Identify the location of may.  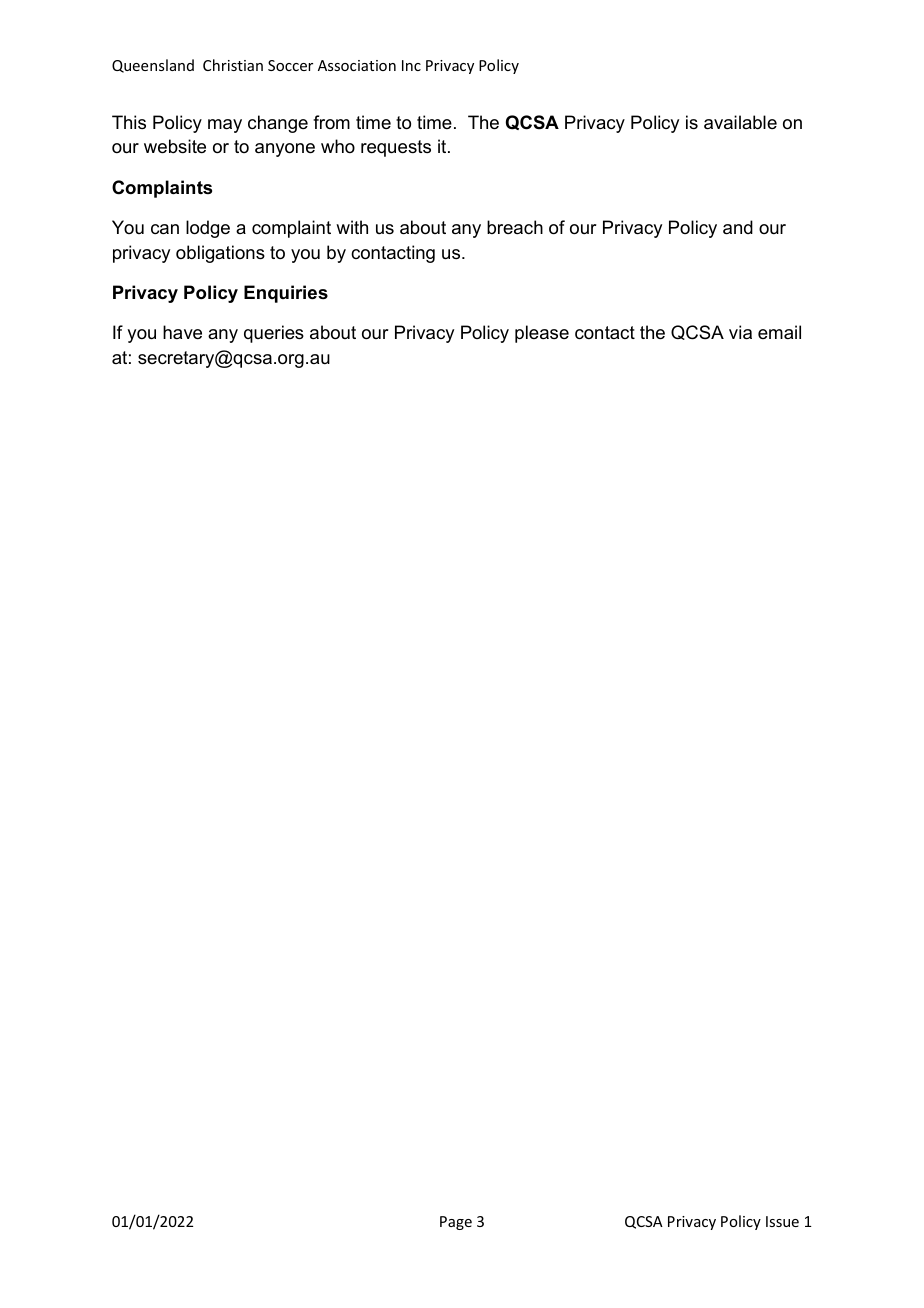
(225, 126).
